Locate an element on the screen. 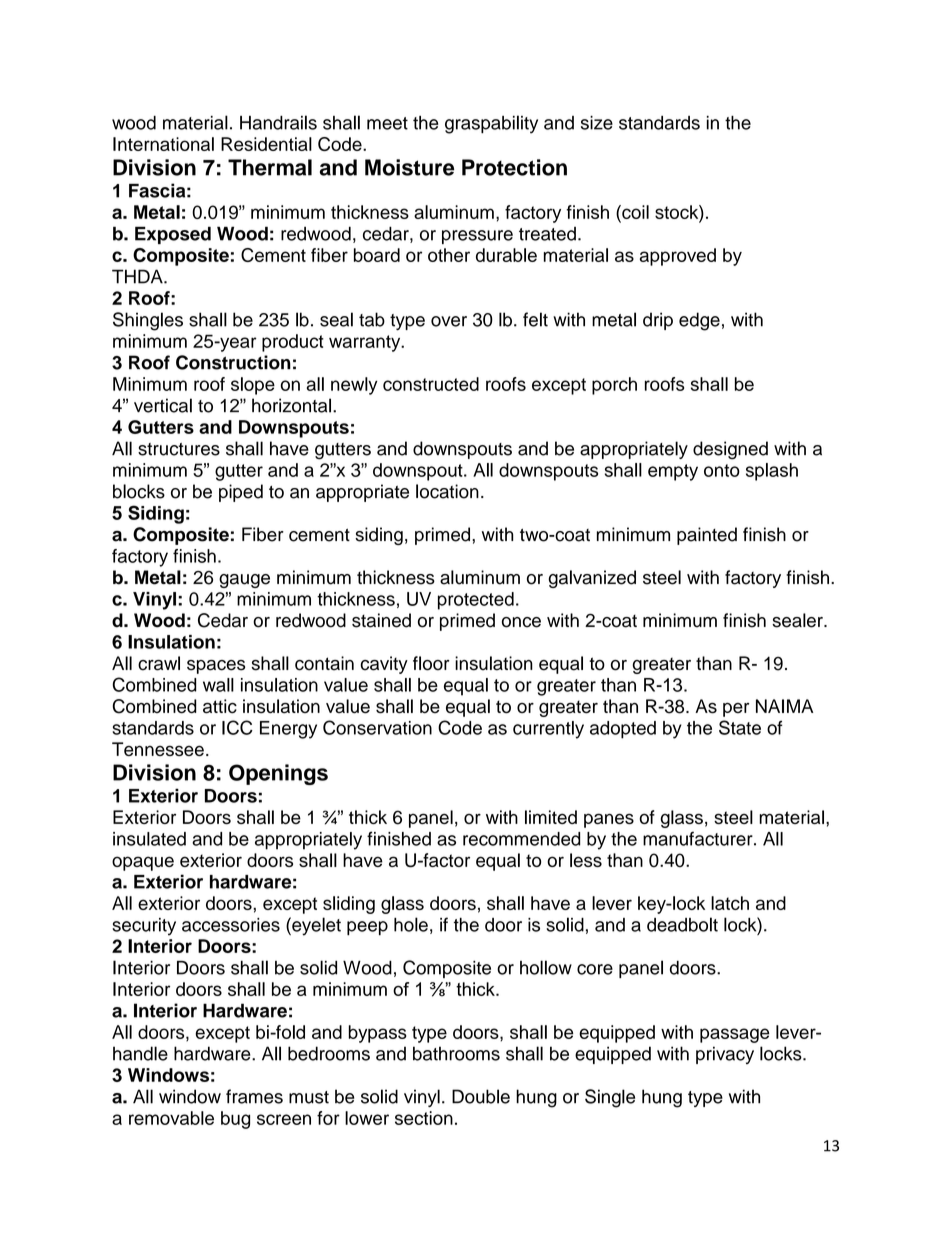  recommended is located at coordinates (521, 839).
